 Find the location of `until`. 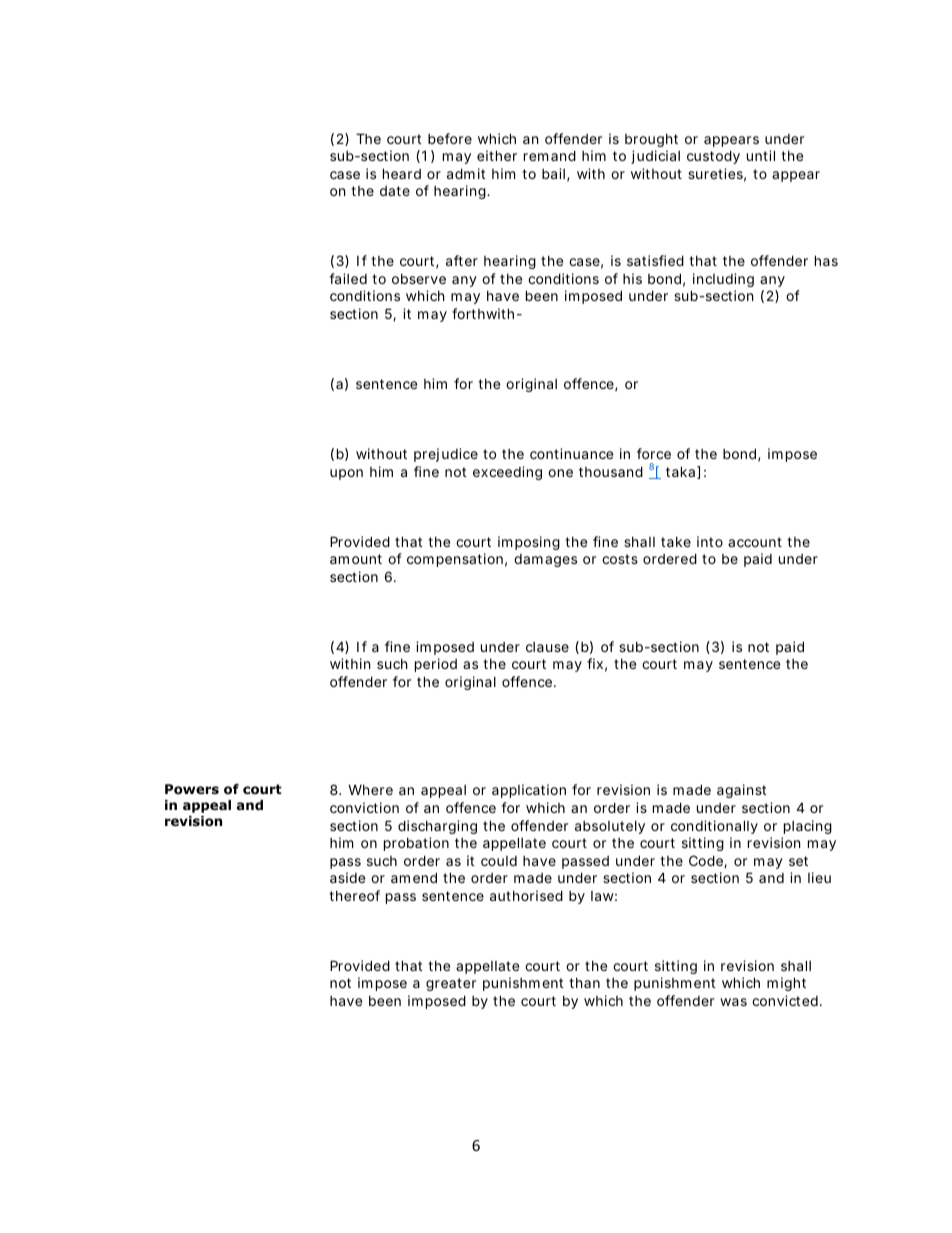

until is located at coordinates (761, 155).
